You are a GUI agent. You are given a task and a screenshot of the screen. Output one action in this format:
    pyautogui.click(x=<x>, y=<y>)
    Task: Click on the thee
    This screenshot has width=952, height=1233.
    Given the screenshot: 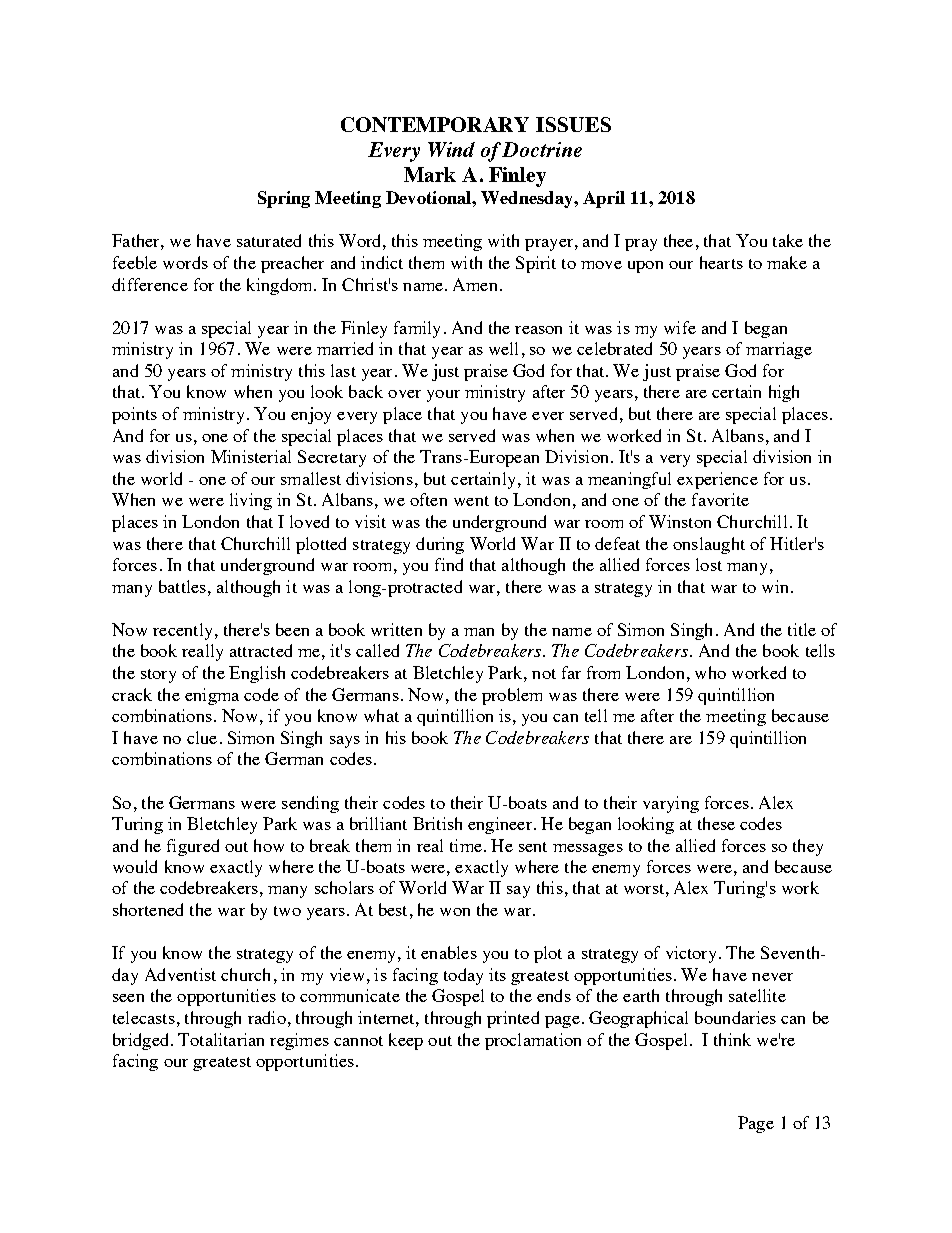 What is the action you would take?
    pyautogui.click(x=678, y=240)
